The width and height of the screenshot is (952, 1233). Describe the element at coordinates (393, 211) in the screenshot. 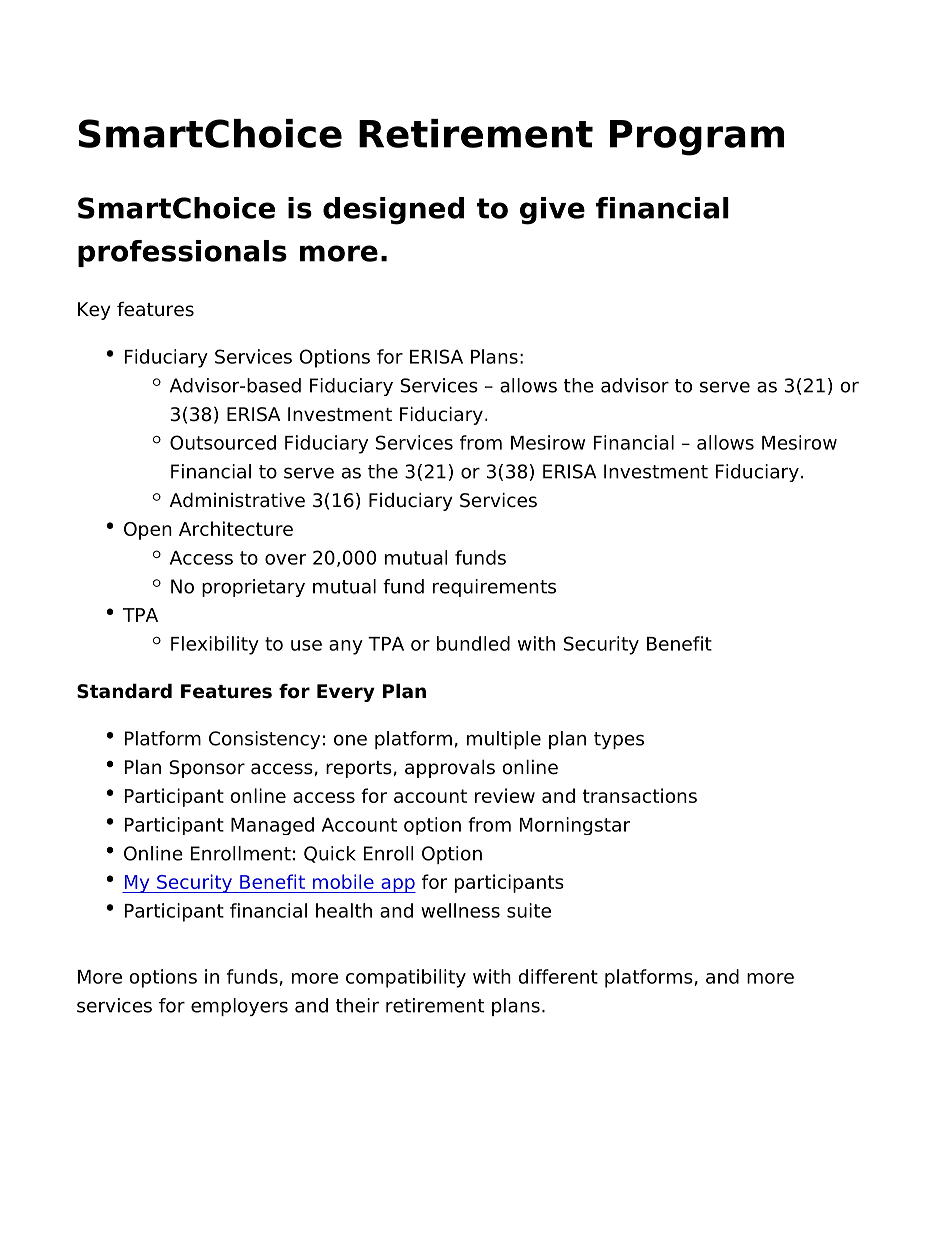

I see `designed` at that location.
